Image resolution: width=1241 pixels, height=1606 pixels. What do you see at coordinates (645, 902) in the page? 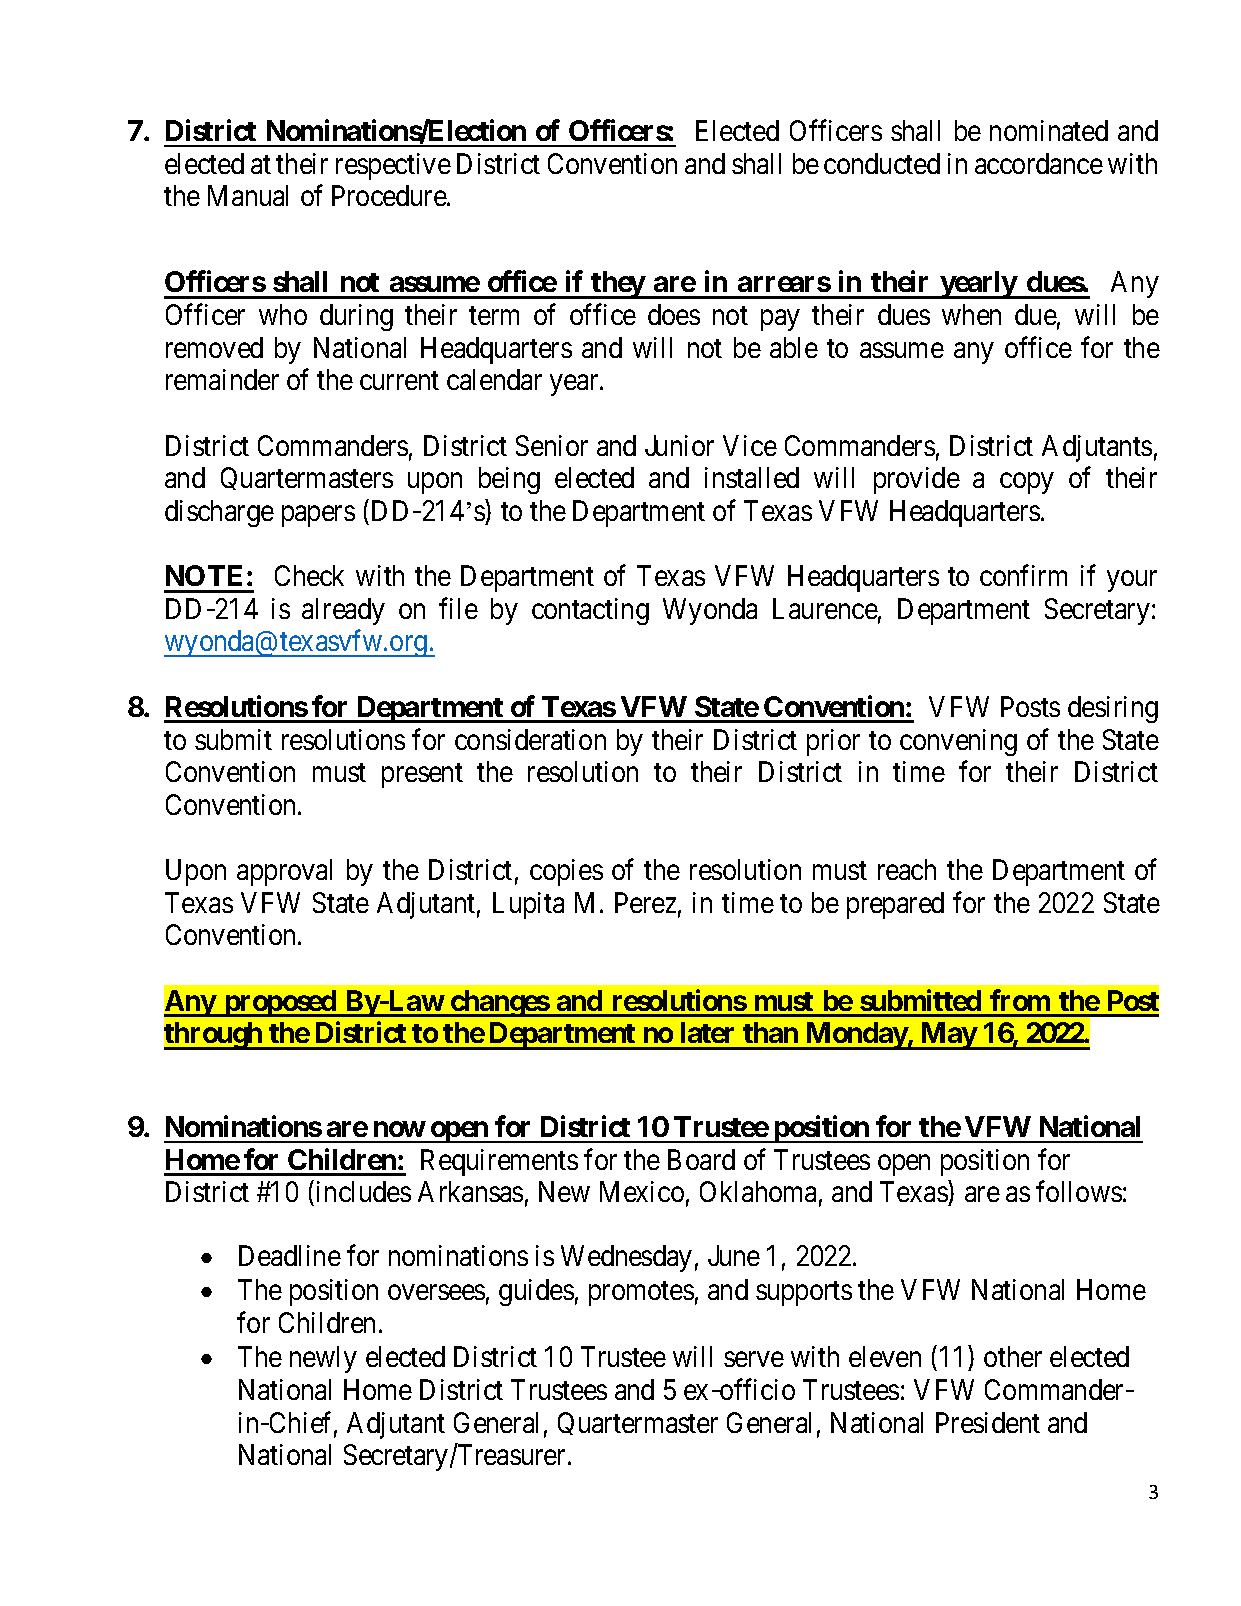
I see `Perez` at bounding box center [645, 902].
